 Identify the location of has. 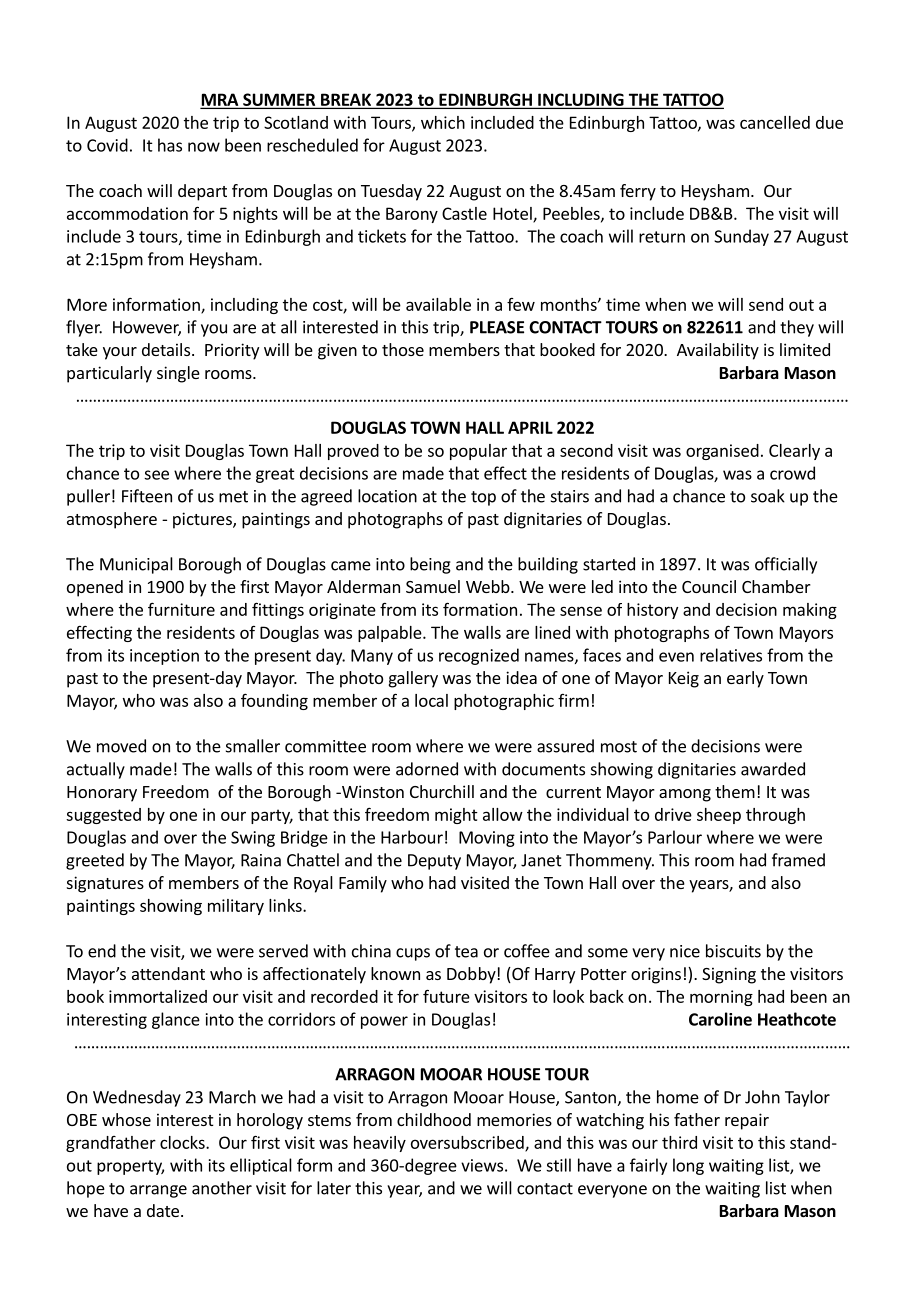
(170, 145).
